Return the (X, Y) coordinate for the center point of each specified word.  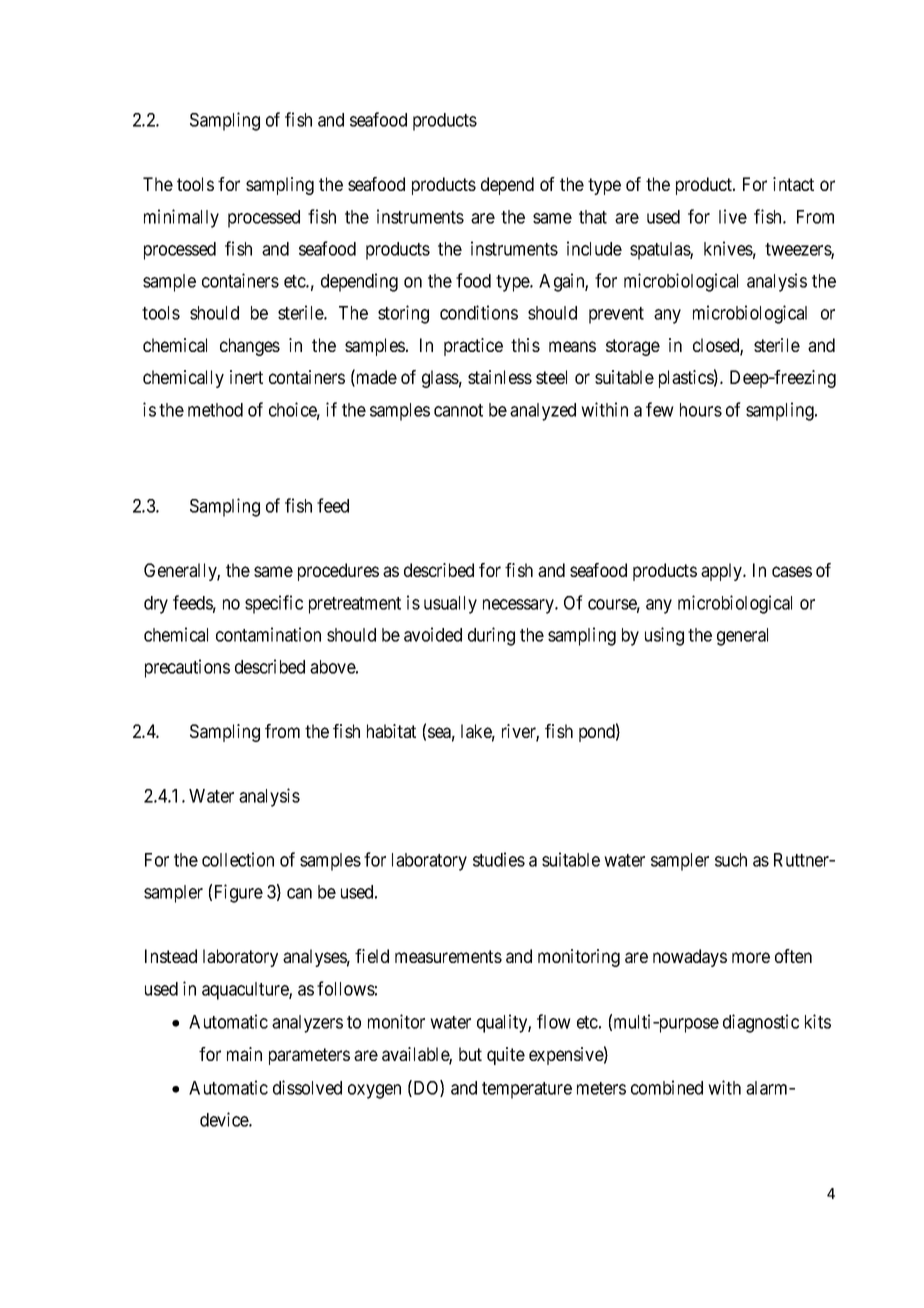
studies (499, 859)
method (215, 410)
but (470, 1054)
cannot (458, 410)
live (733, 216)
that (593, 217)
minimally (181, 218)
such (731, 860)
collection (238, 859)
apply (723, 572)
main (244, 1054)
